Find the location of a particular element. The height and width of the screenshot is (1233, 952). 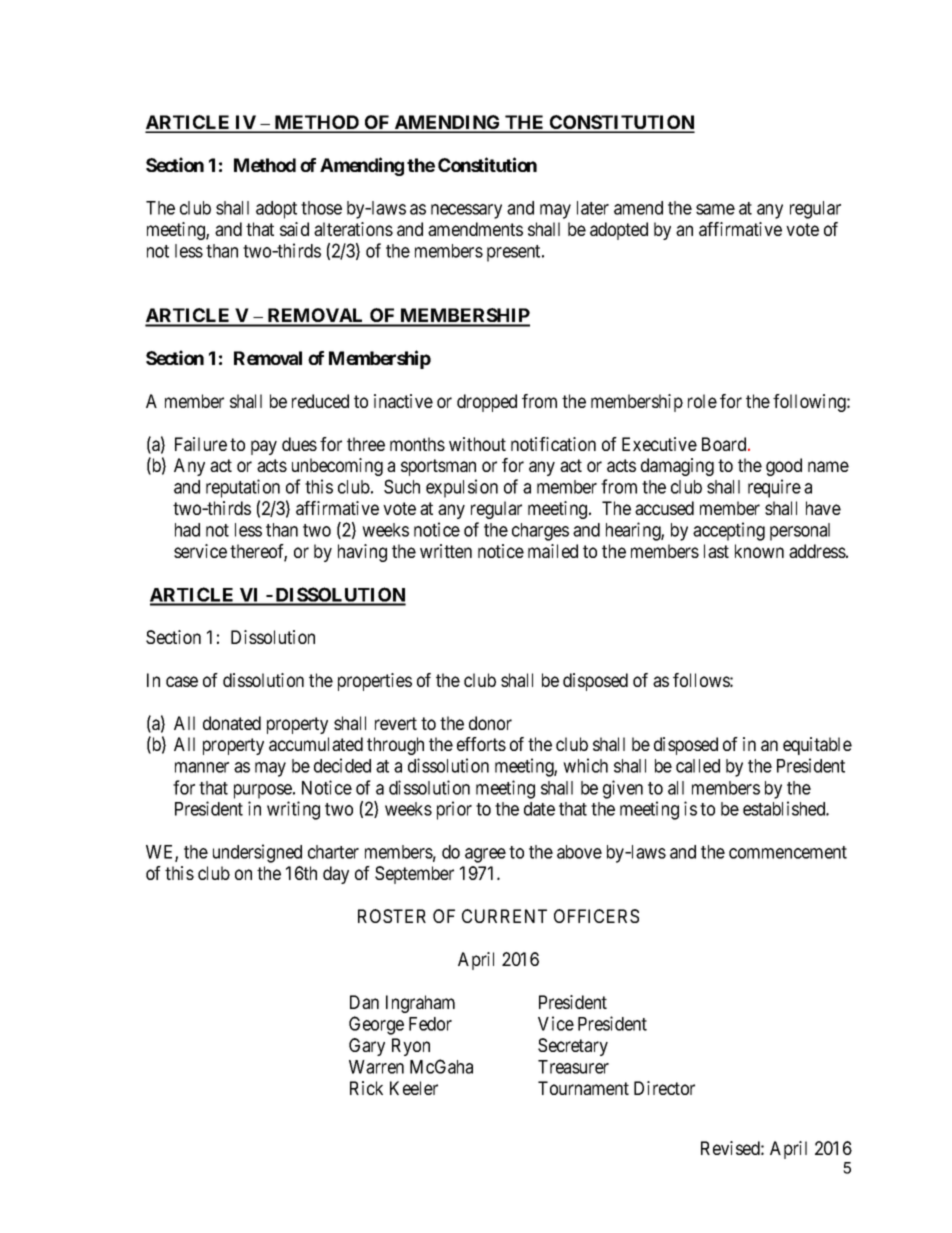

Treasurer is located at coordinates (573, 1067).
